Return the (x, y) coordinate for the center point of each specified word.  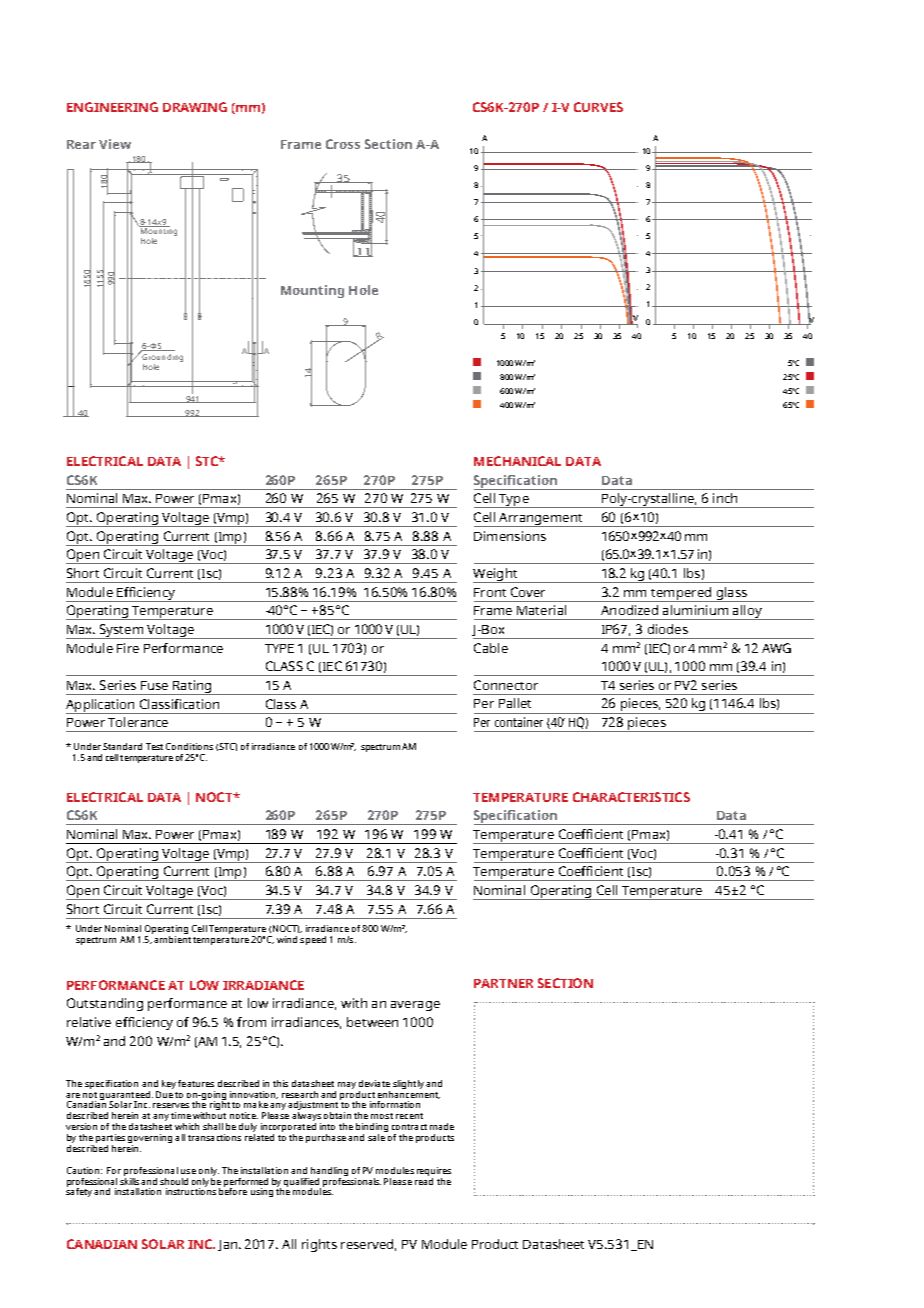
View (115, 144)
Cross (343, 144)
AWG (776, 648)
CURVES (598, 107)
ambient (172, 939)
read (424, 1180)
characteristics (631, 797)
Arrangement (541, 520)
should (174, 1181)
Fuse (154, 685)
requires (434, 1171)
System (122, 631)
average (415, 1006)
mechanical (517, 461)
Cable (491, 648)
